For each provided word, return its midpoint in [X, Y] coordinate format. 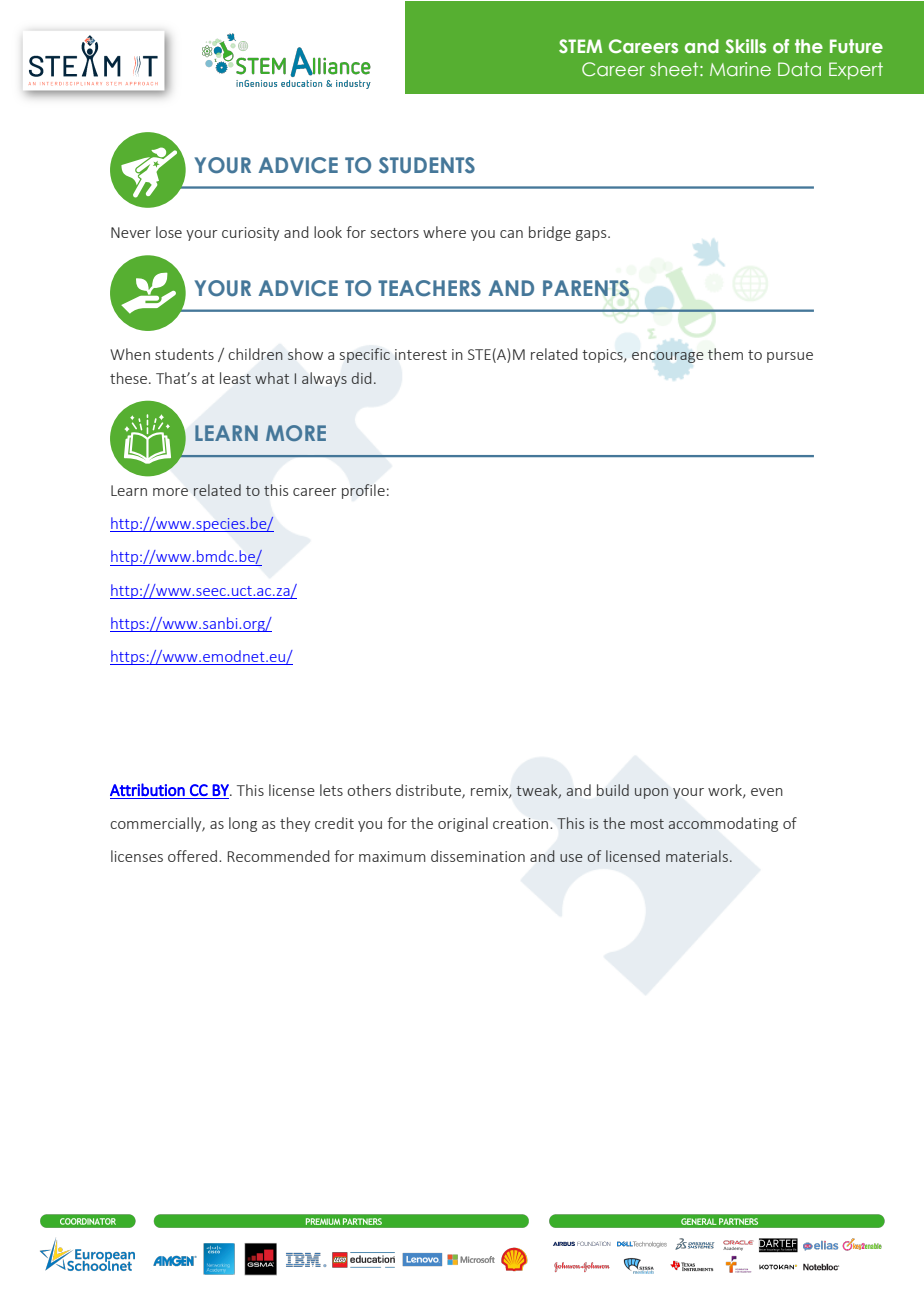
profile [363, 491]
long [243, 824]
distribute [429, 791]
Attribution [147, 789]
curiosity [250, 234]
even [767, 792]
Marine [740, 69]
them [725, 354]
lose [169, 232]
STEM [580, 46]
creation [522, 823]
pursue [790, 357]
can [511, 234]
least [235, 378]
